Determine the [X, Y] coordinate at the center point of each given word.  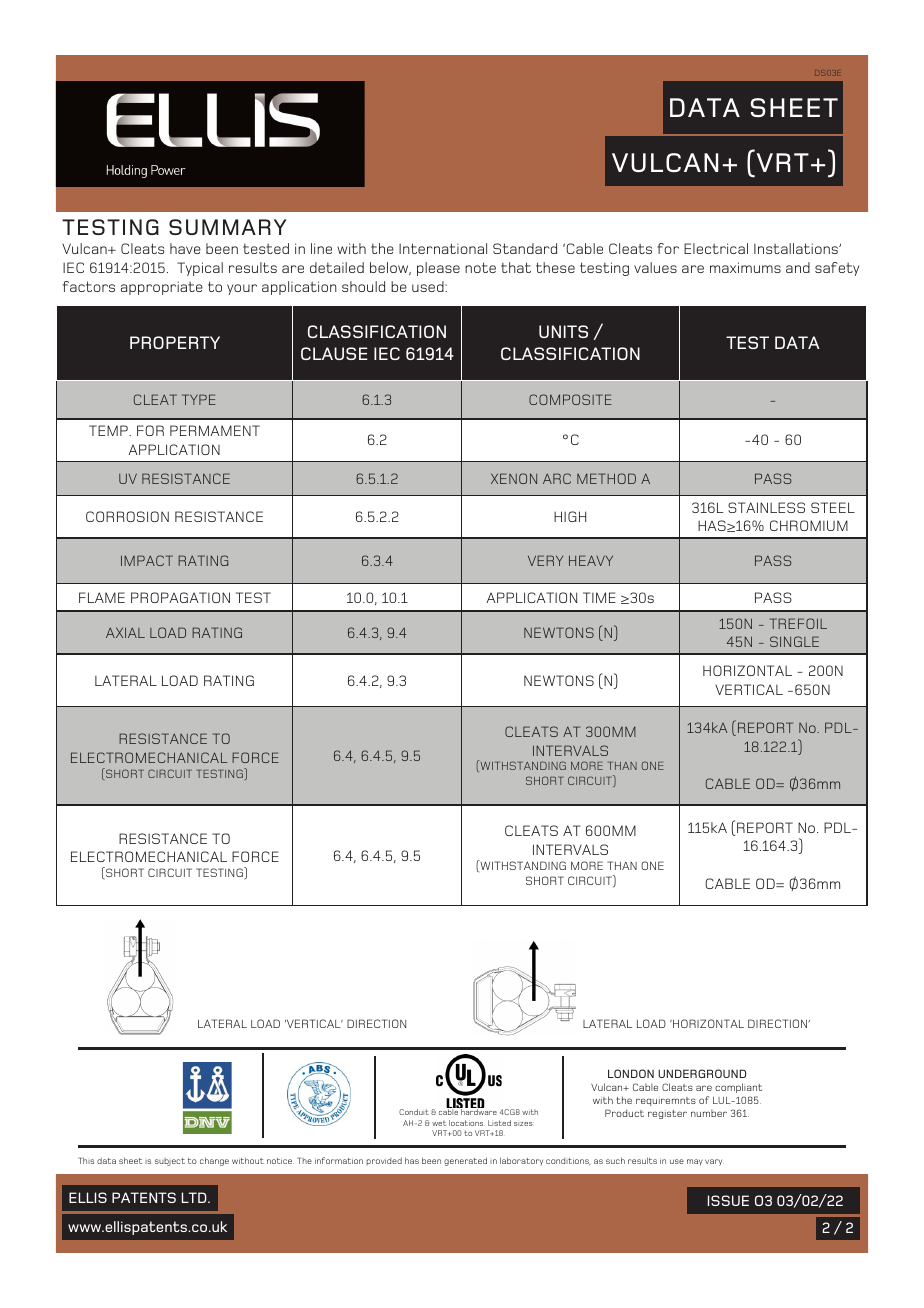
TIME [599, 597]
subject [170, 1162]
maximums [745, 267]
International [443, 248]
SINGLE [794, 641]
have [185, 248]
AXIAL [125, 632]
